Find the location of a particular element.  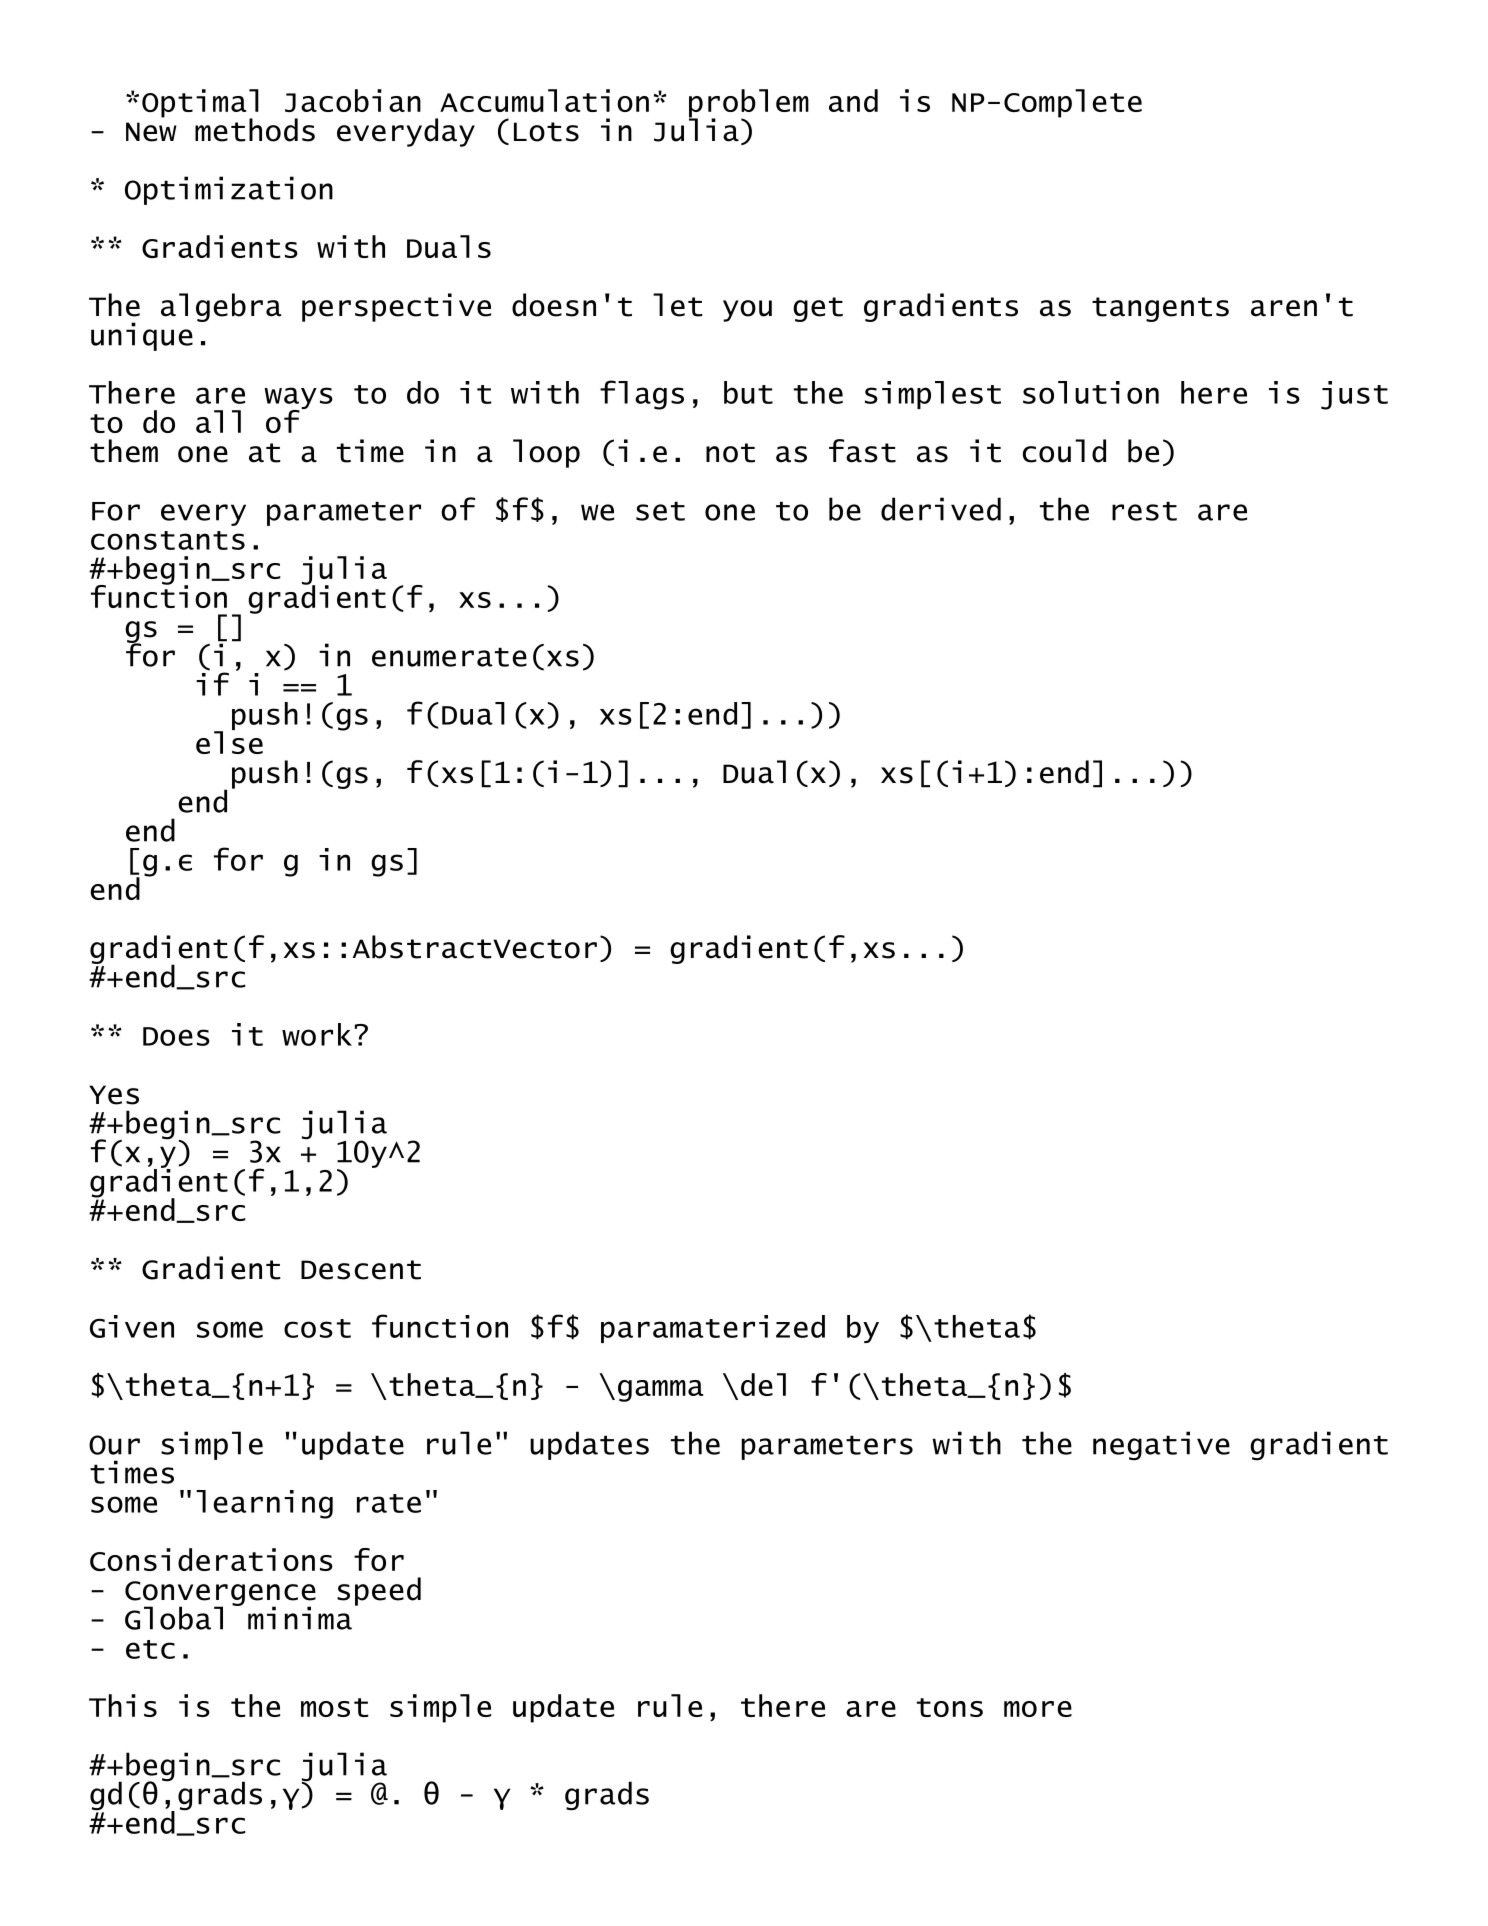

tons is located at coordinates (950, 1707).
